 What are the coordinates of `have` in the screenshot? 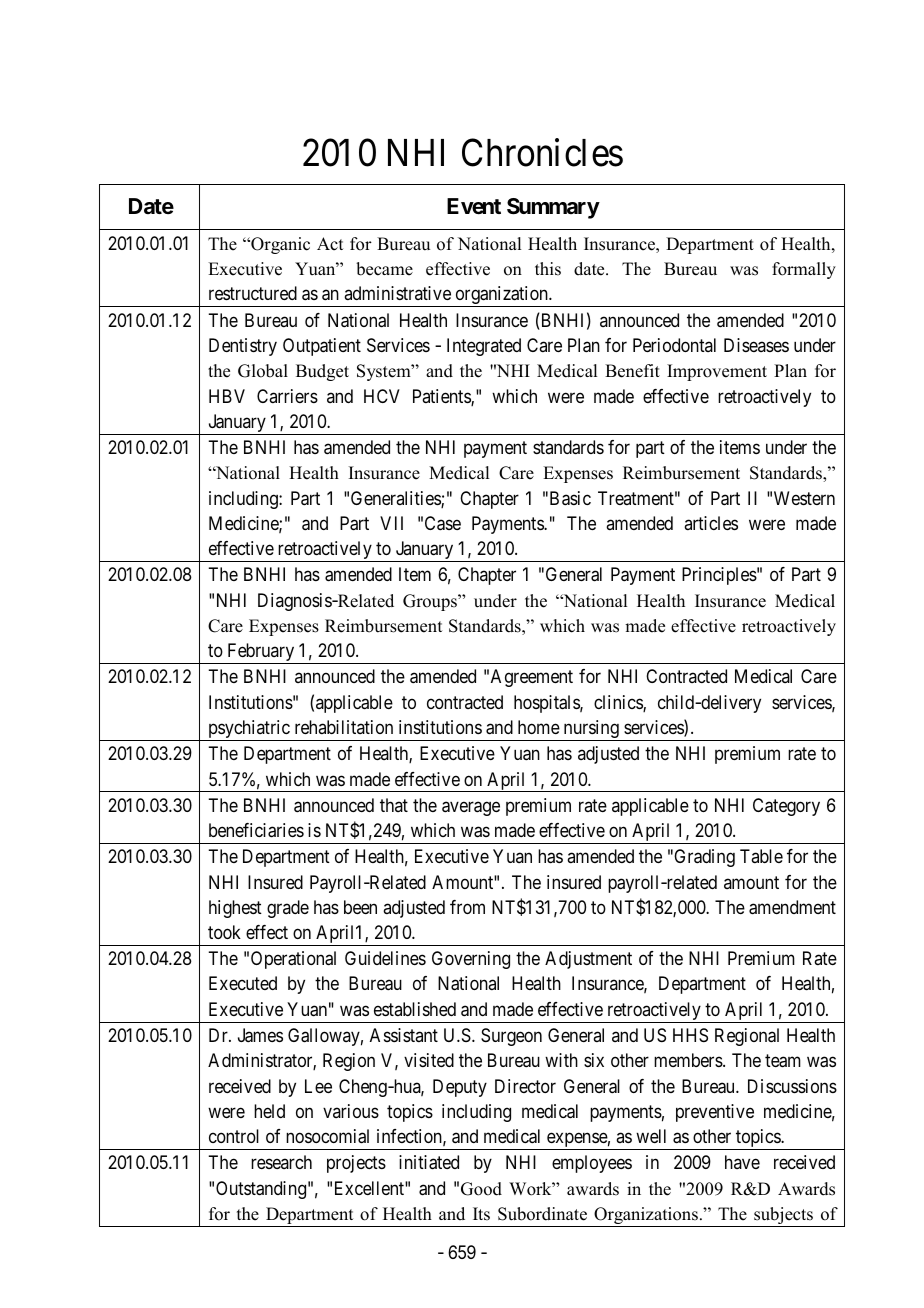 It's located at (742, 1162).
